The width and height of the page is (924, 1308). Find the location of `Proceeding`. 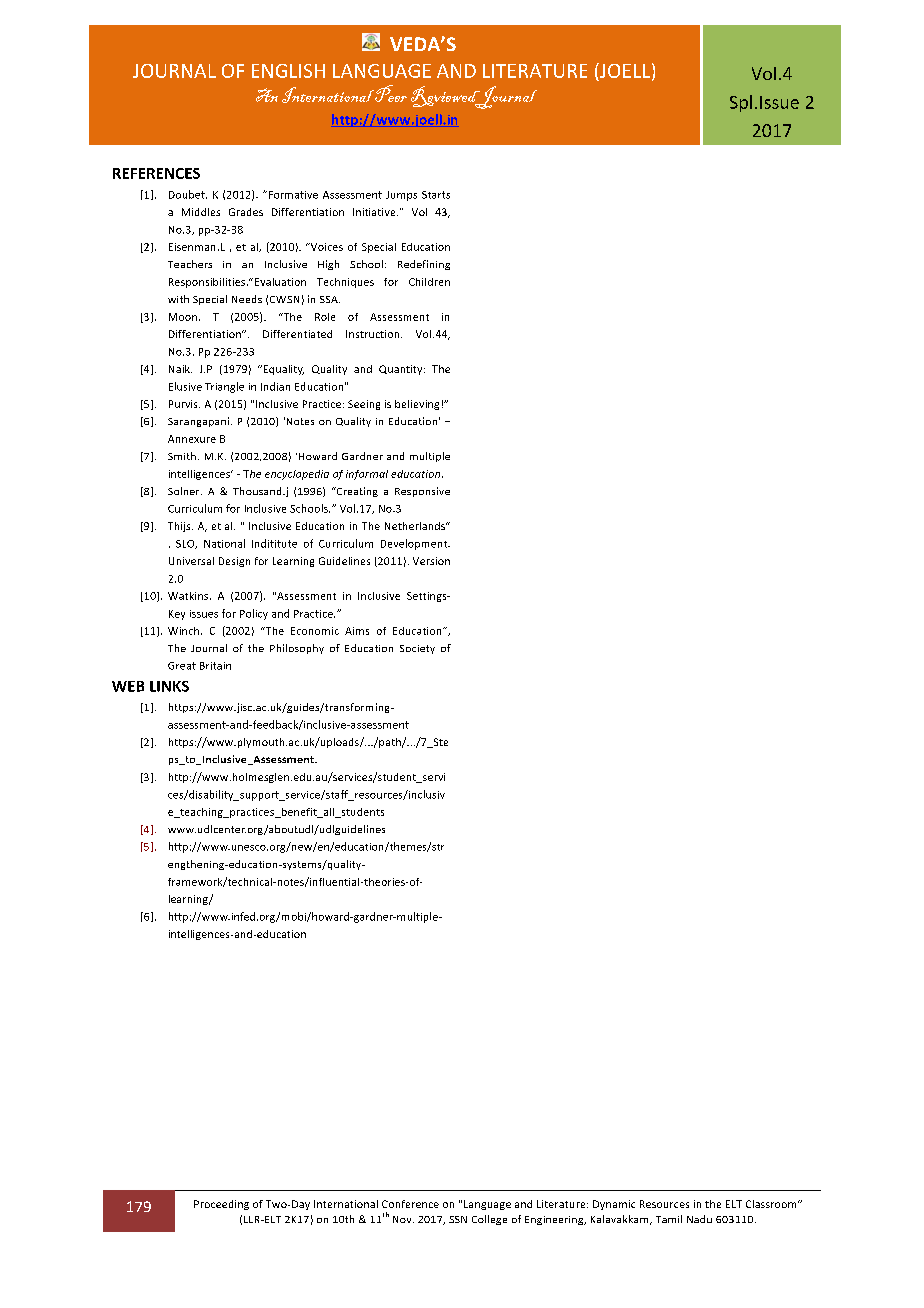

Proceeding is located at coordinates (221, 1205).
